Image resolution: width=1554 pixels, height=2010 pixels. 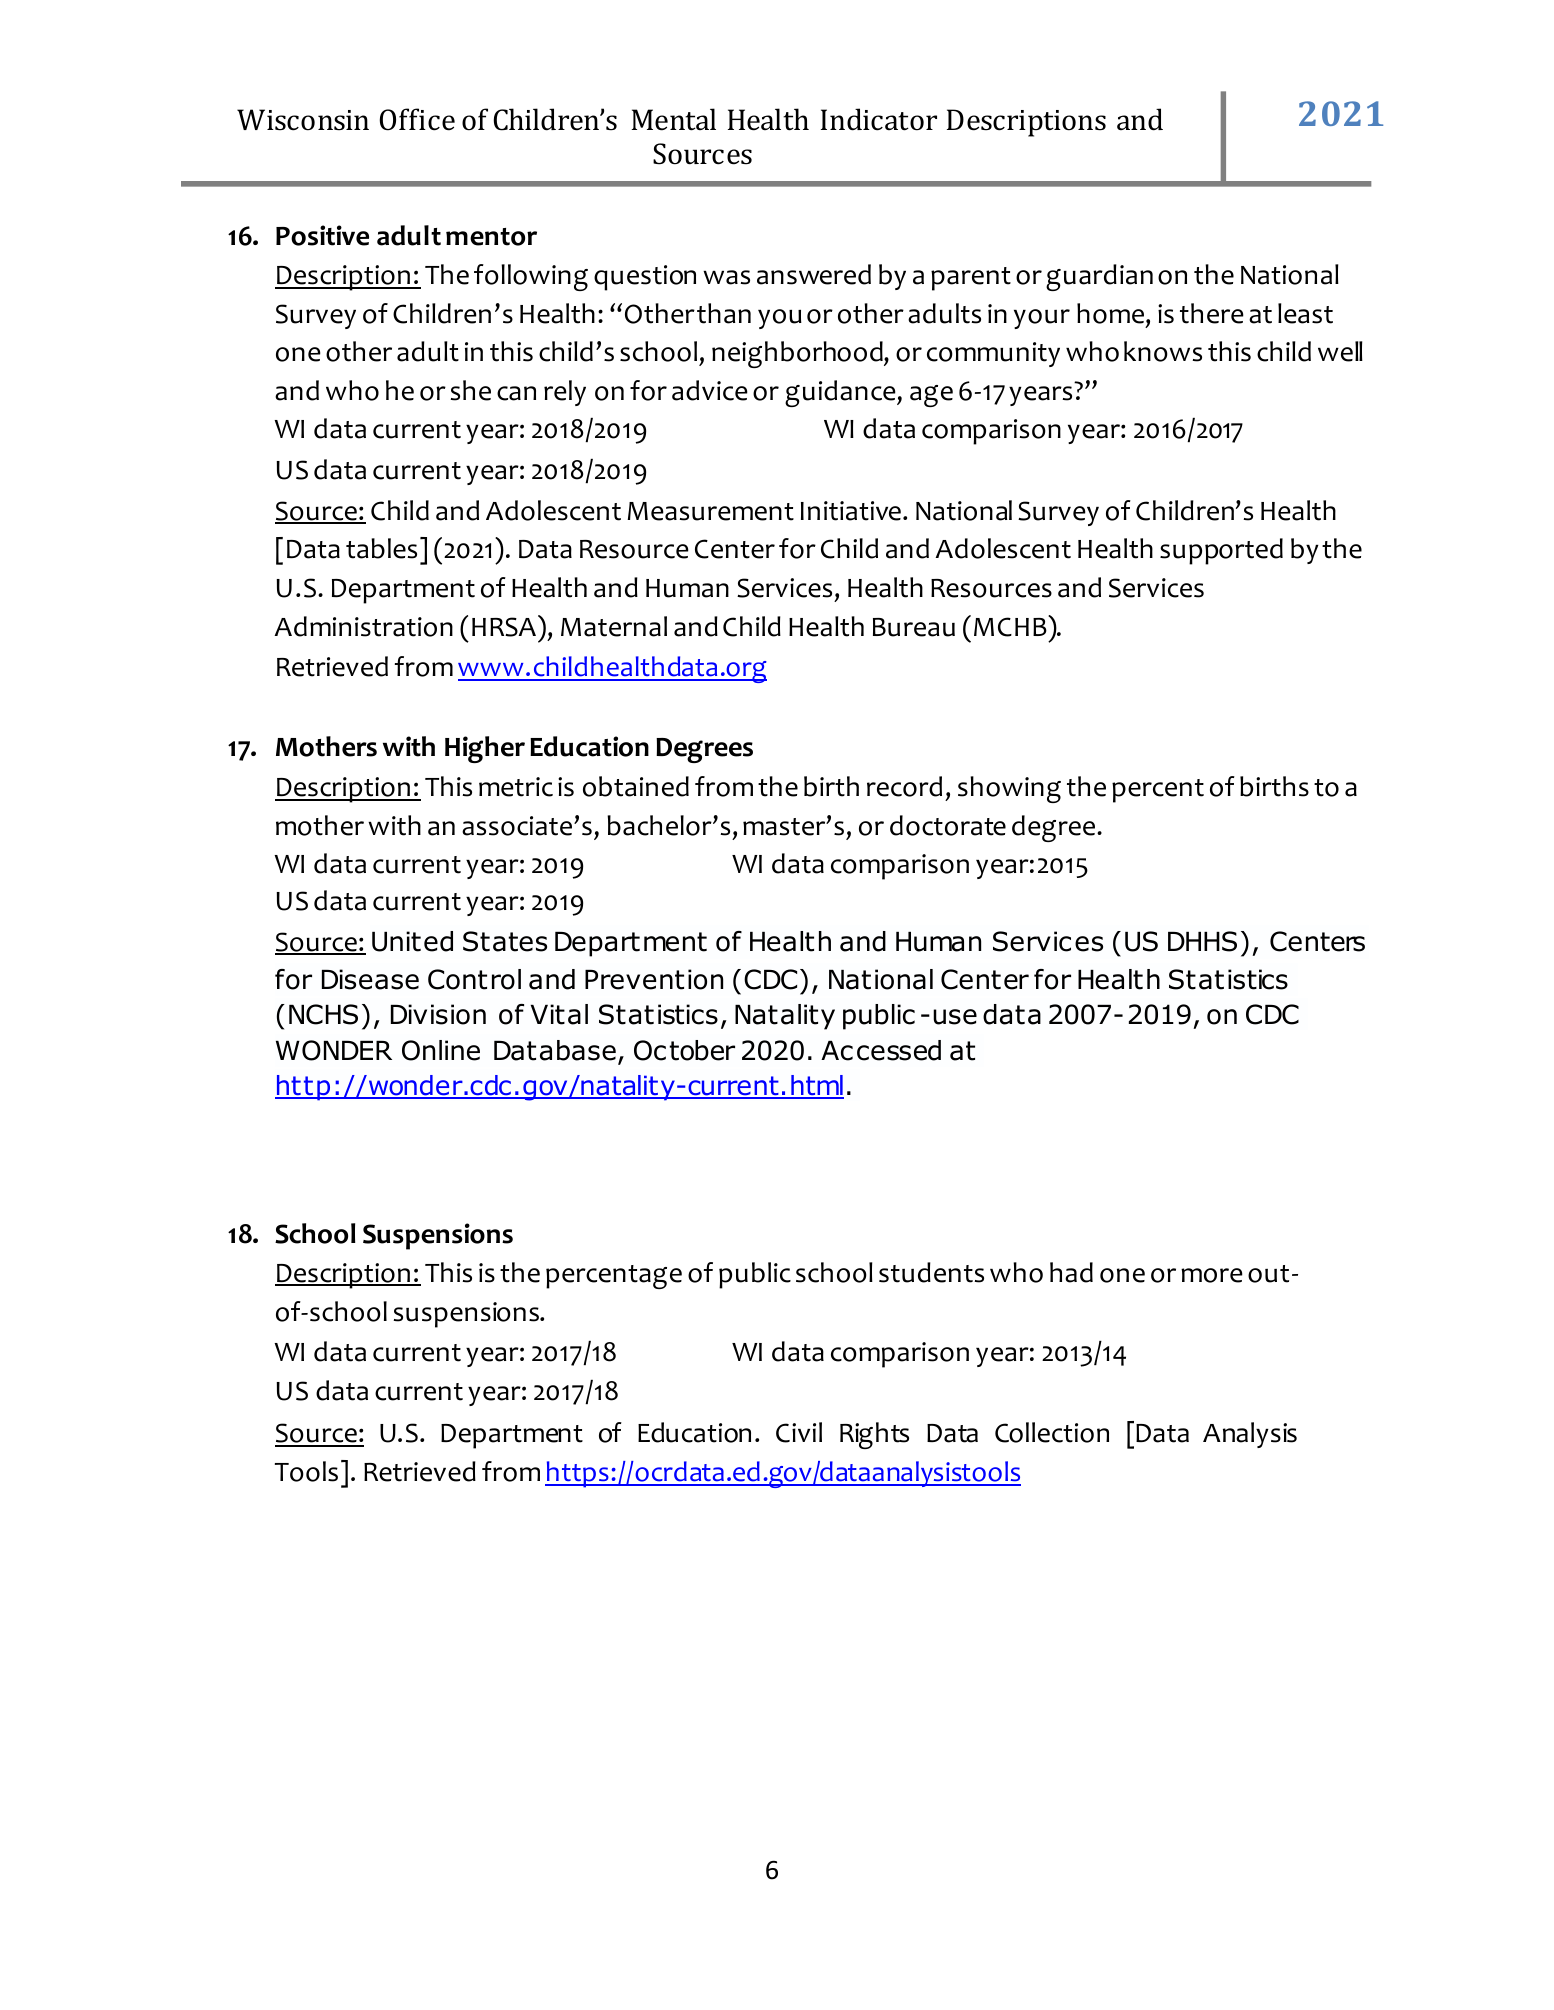 I want to click on Rights, so click(x=874, y=1435).
